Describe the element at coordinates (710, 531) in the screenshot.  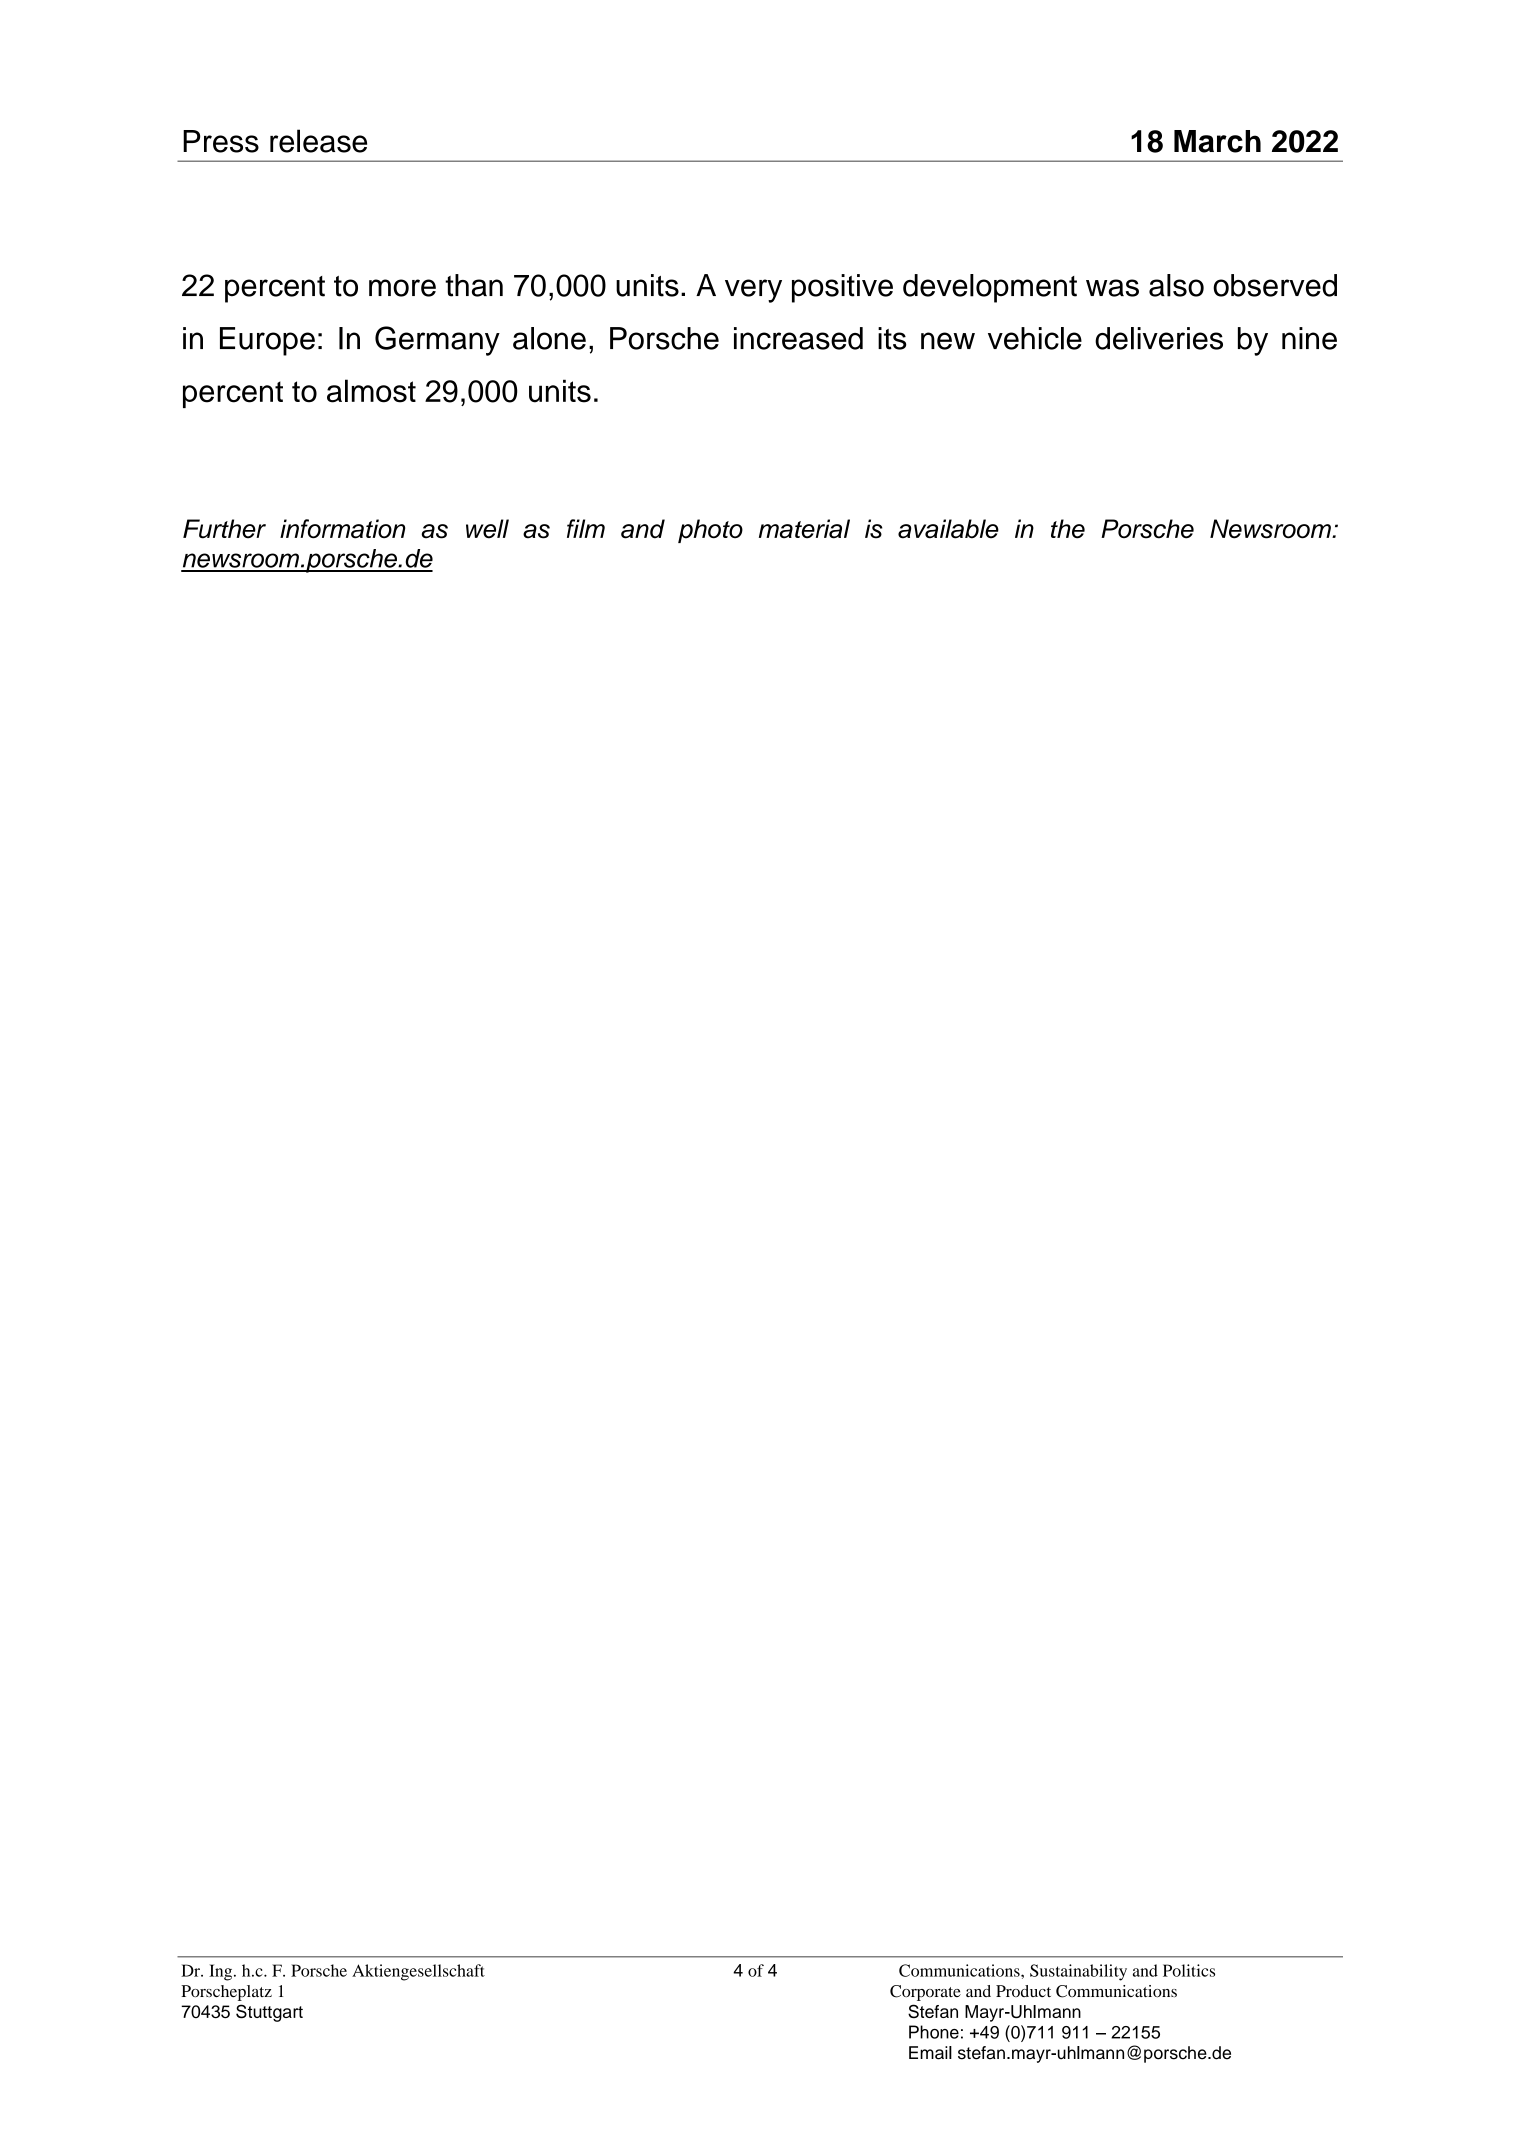
I see `photo` at that location.
